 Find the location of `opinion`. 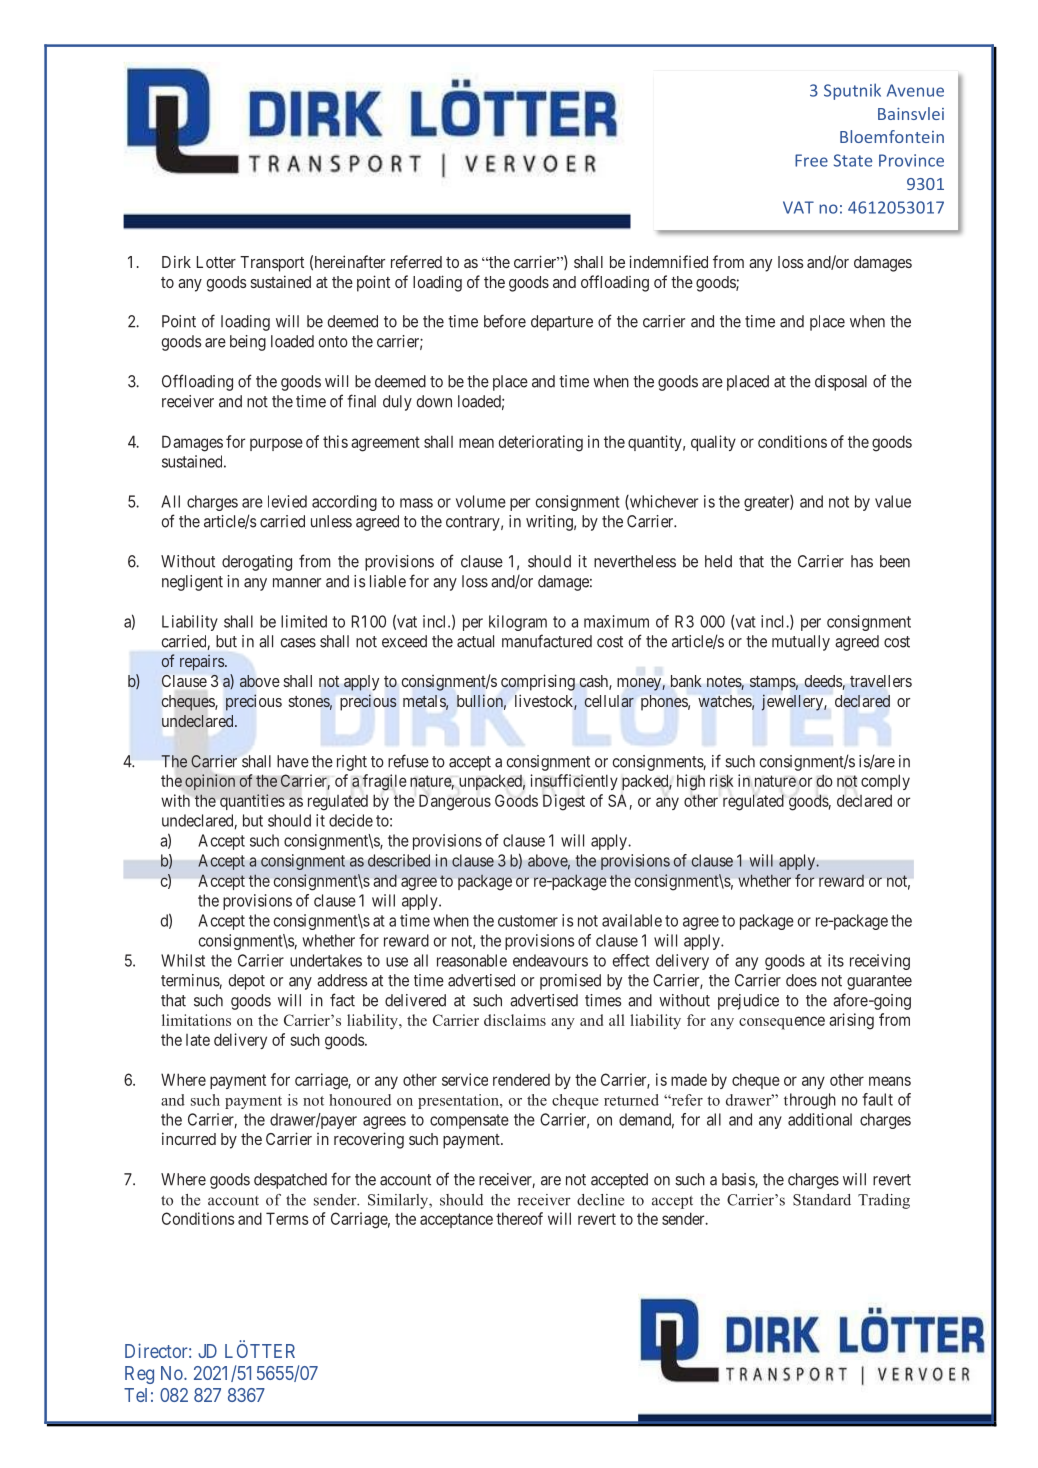

opinion is located at coordinates (210, 782).
